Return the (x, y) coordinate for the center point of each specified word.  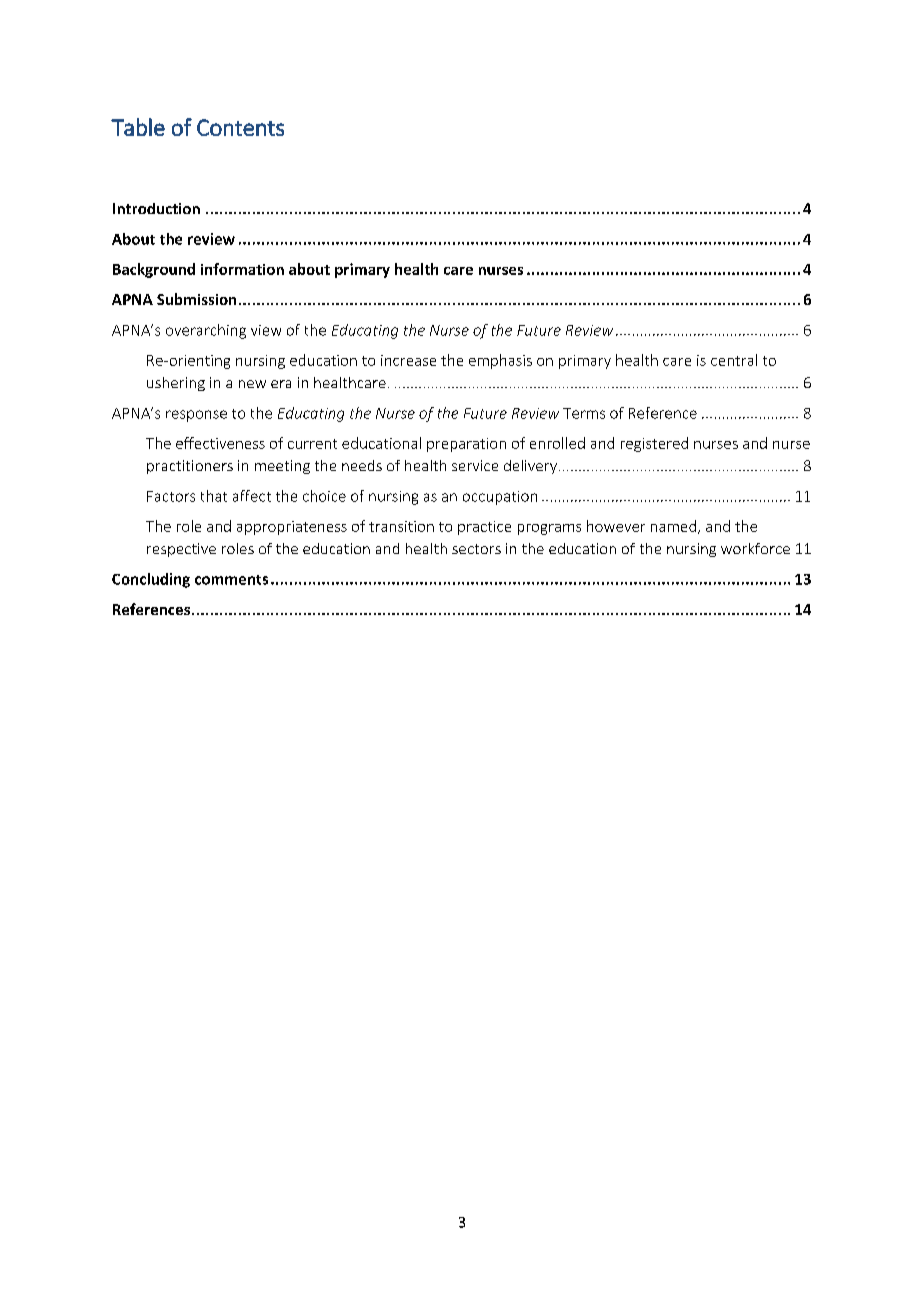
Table (138, 127)
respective (181, 550)
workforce (755, 548)
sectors (476, 549)
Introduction (156, 208)
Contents (240, 127)
